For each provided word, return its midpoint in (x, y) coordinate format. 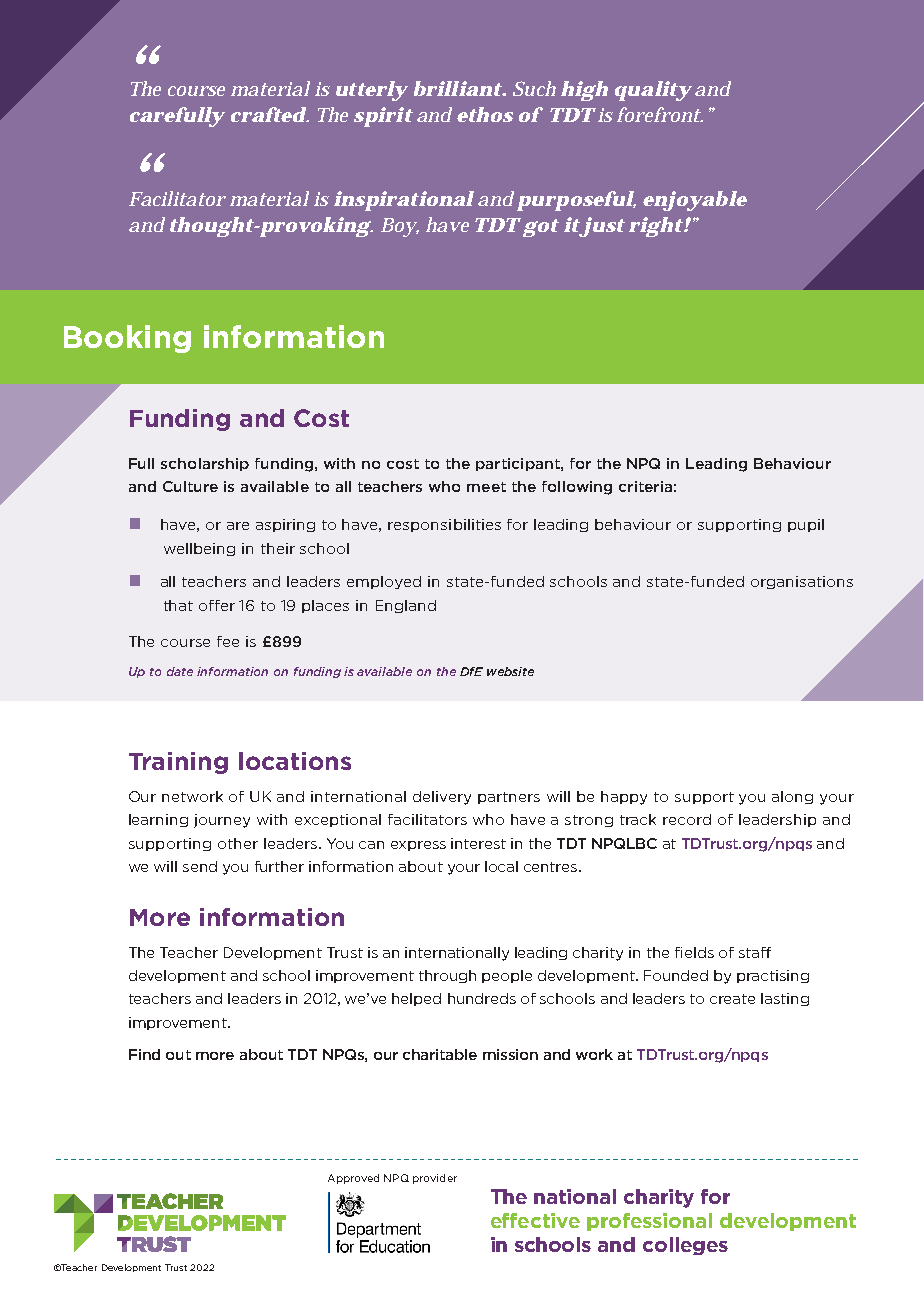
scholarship (205, 464)
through (447, 976)
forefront (659, 114)
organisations (802, 582)
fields (694, 952)
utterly (372, 91)
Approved (353, 1179)
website (510, 671)
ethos (485, 114)
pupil (806, 525)
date (180, 671)
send (200, 866)
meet (486, 487)
